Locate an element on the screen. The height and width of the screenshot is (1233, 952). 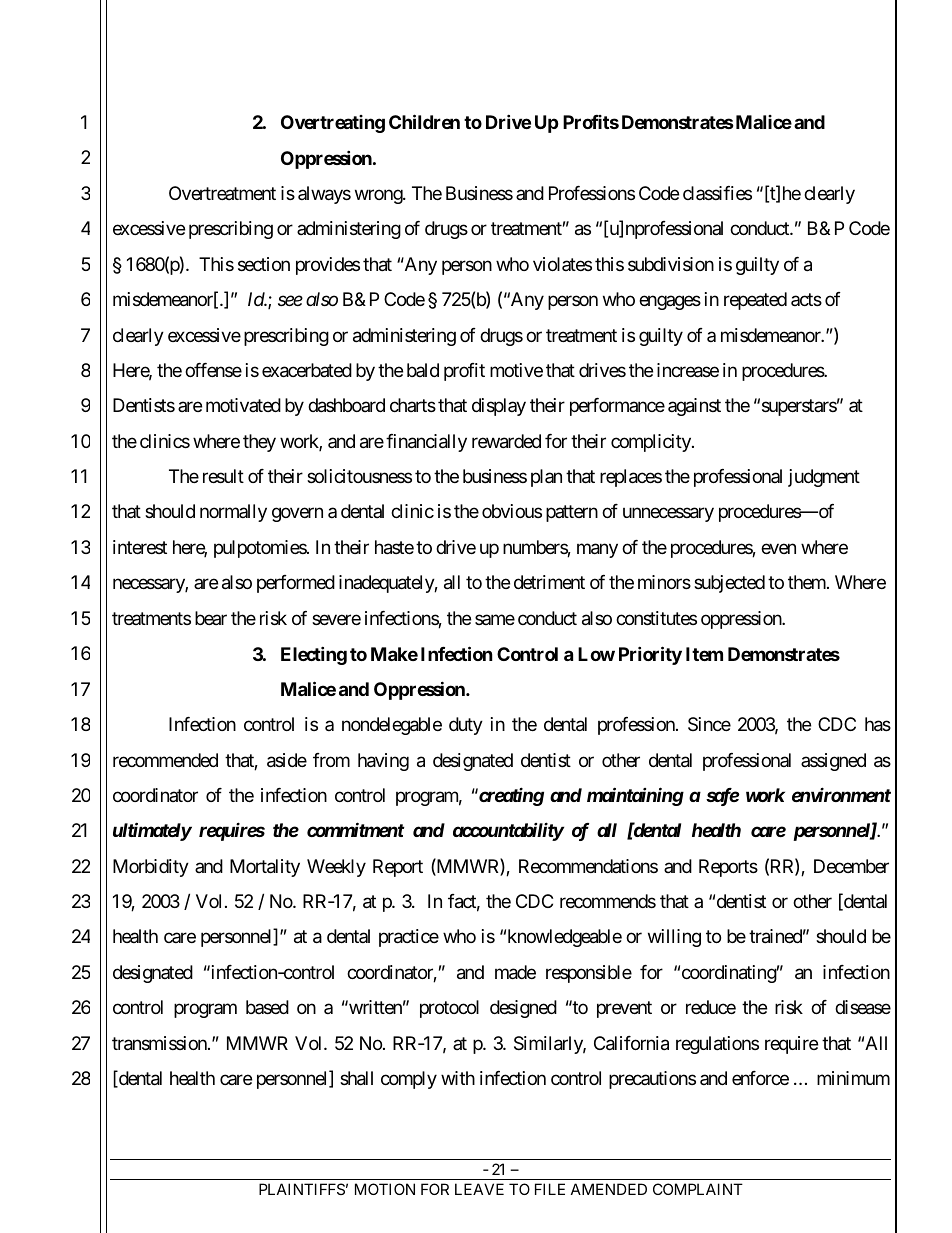
wrong is located at coordinates (379, 196).
